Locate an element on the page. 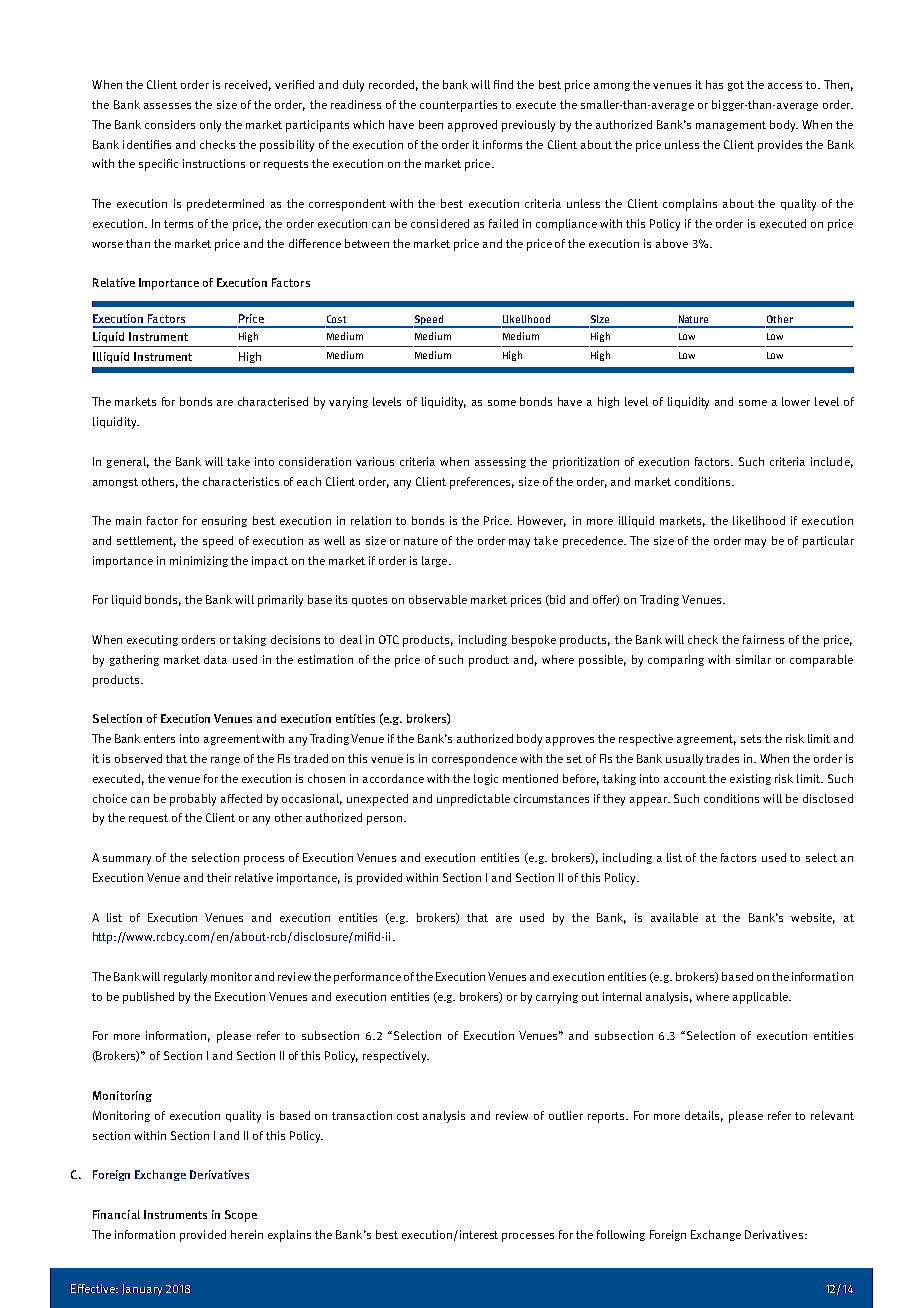  varying is located at coordinates (348, 403).
